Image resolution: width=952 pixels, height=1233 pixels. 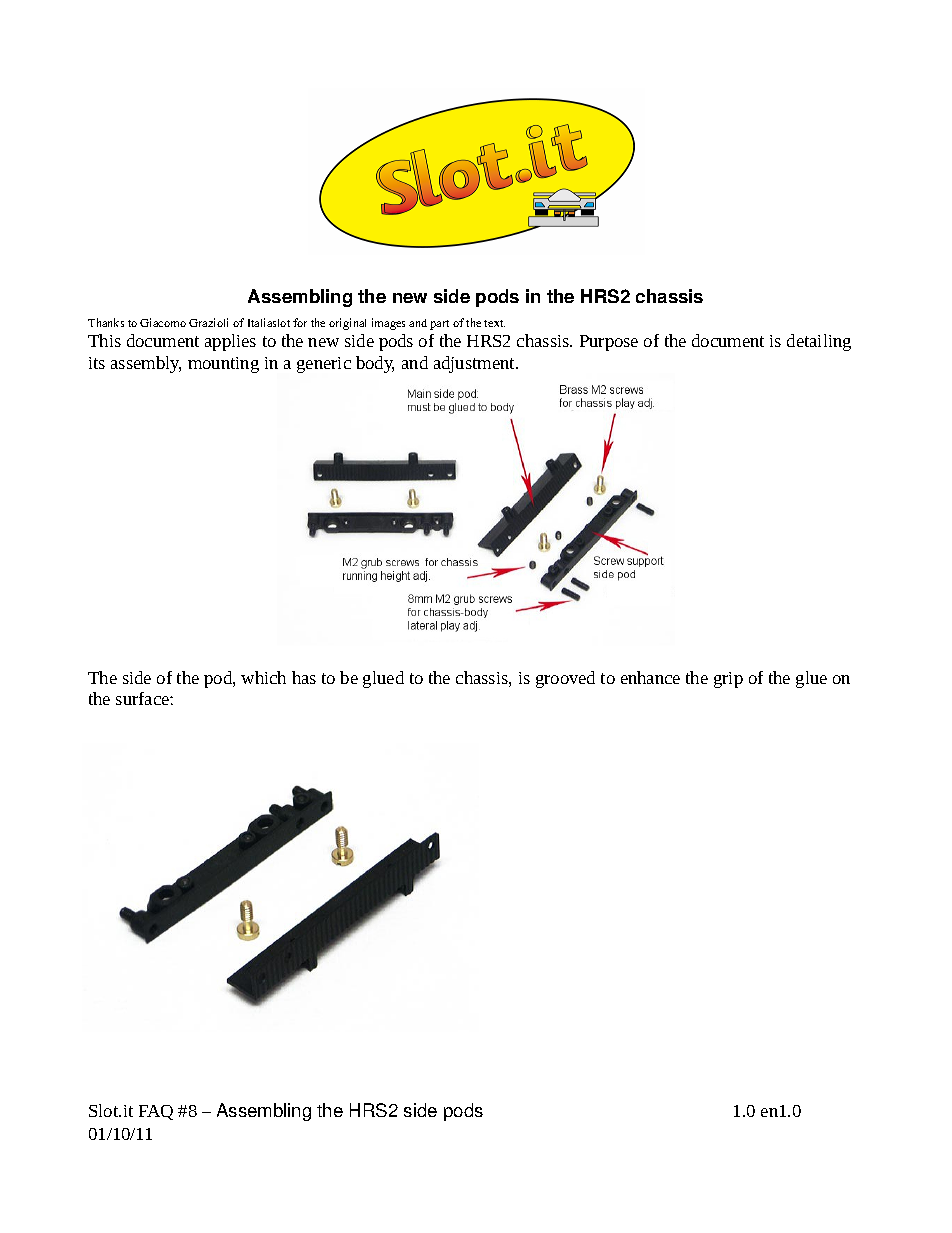 I want to click on adjustment, so click(x=475, y=364).
